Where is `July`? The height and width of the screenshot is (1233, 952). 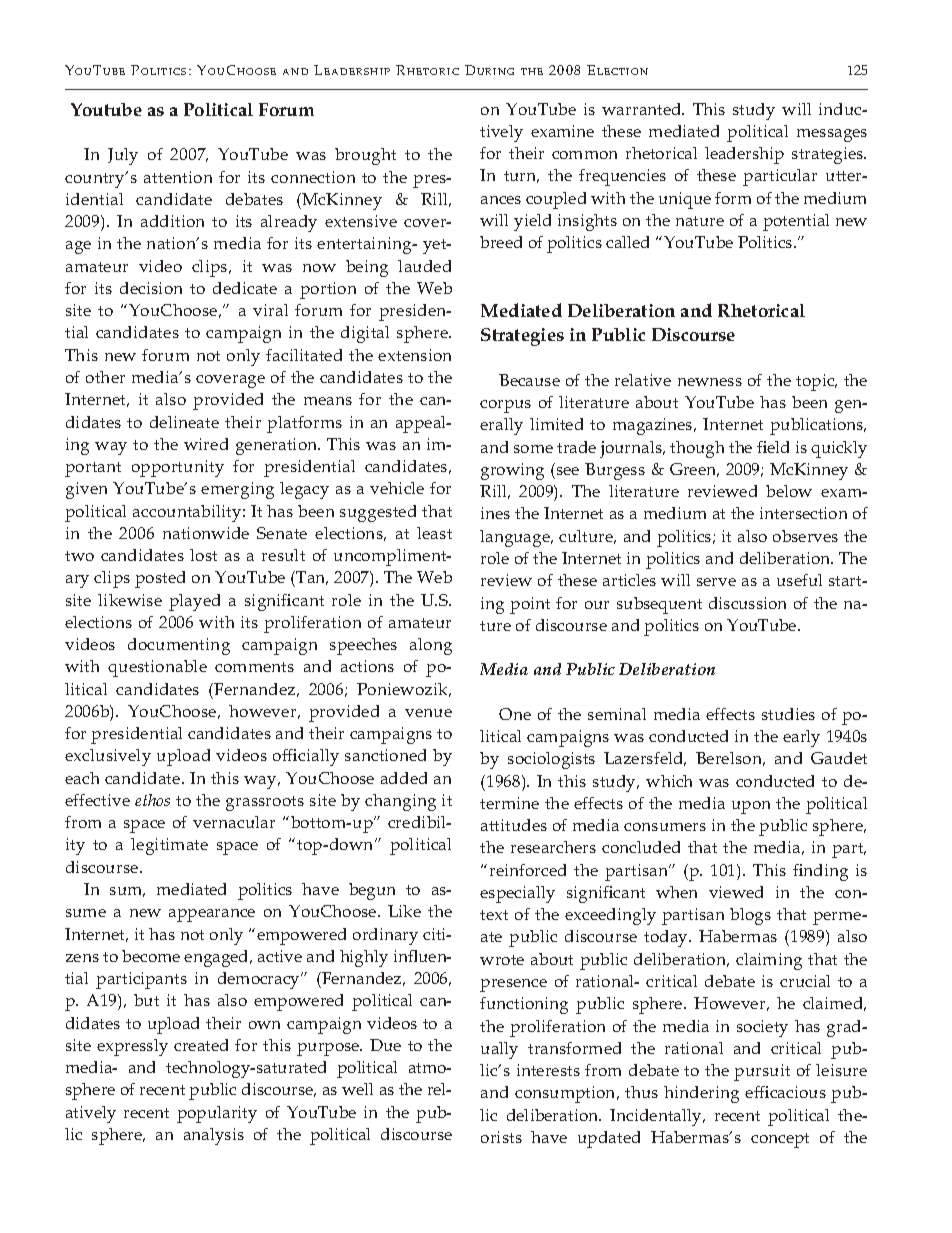 July is located at coordinates (123, 156).
